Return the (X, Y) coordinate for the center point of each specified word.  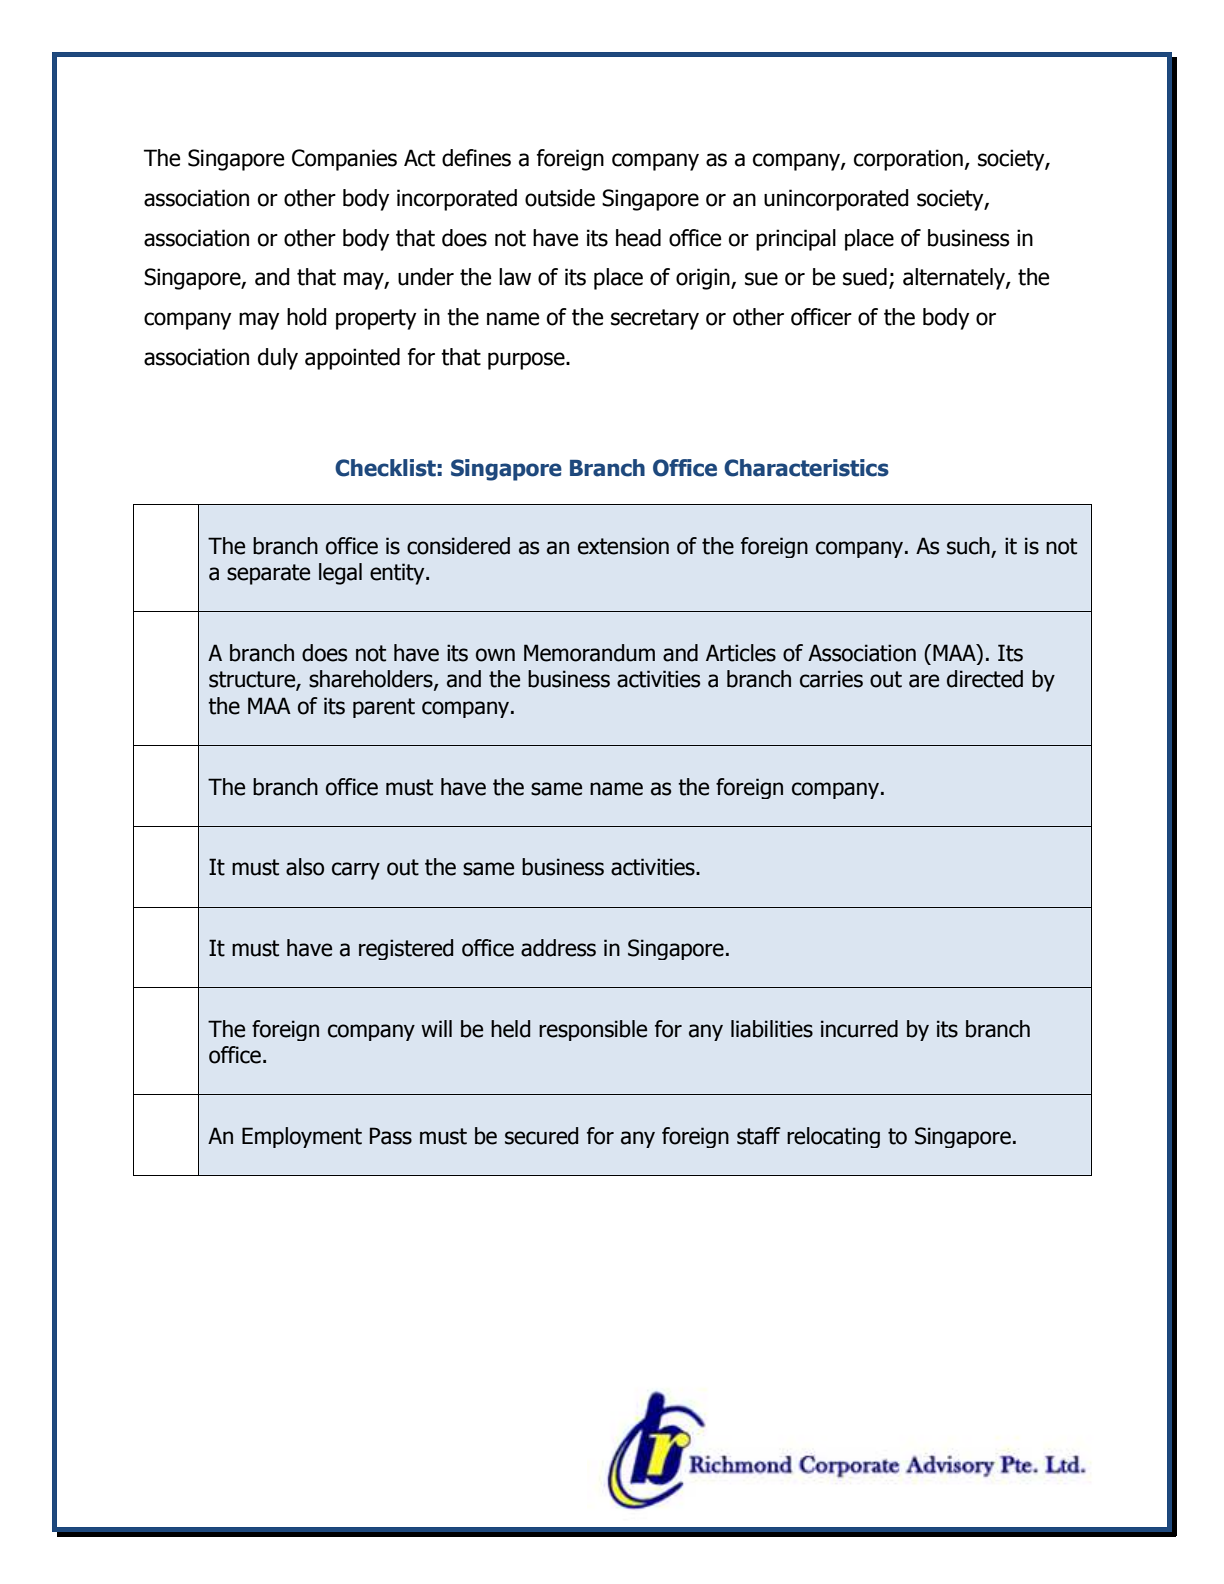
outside (560, 198)
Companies (344, 160)
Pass (391, 1136)
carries (831, 679)
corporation (908, 160)
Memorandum (589, 653)
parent (384, 708)
